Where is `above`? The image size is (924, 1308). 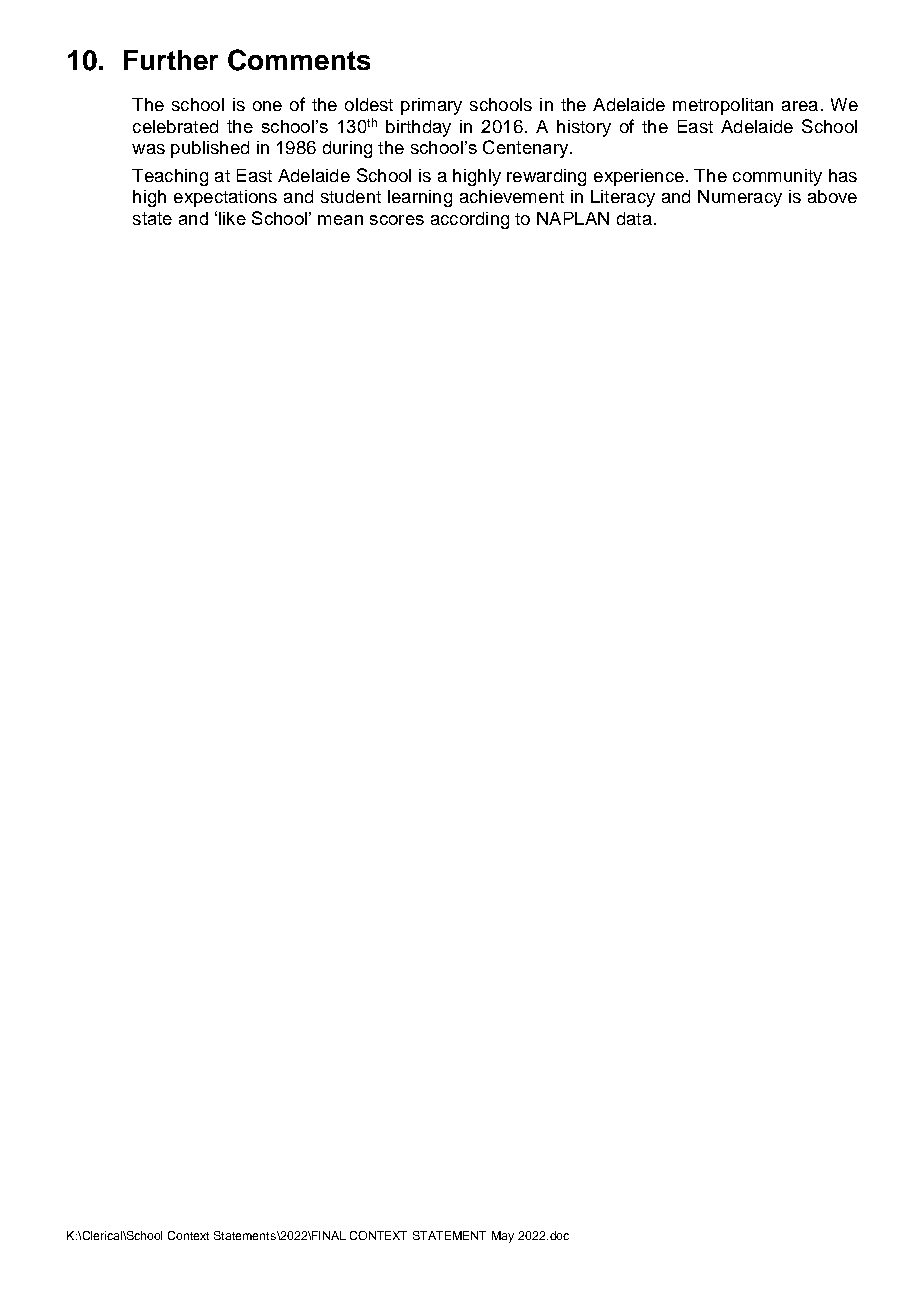 above is located at coordinates (832, 196).
